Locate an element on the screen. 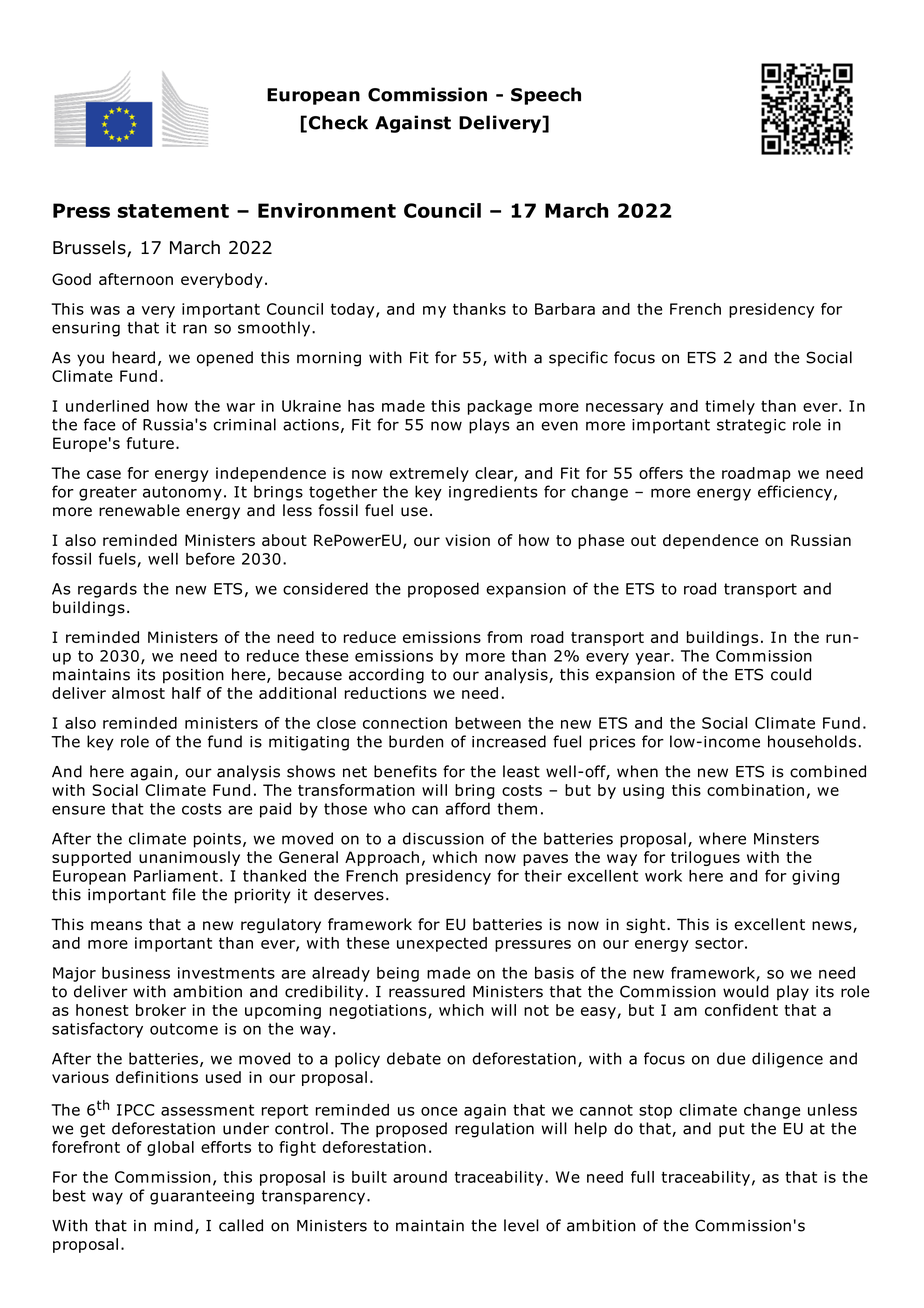 Image resolution: width=924 pixels, height=1308 pixels. from is located at coordinates (504, 637).
